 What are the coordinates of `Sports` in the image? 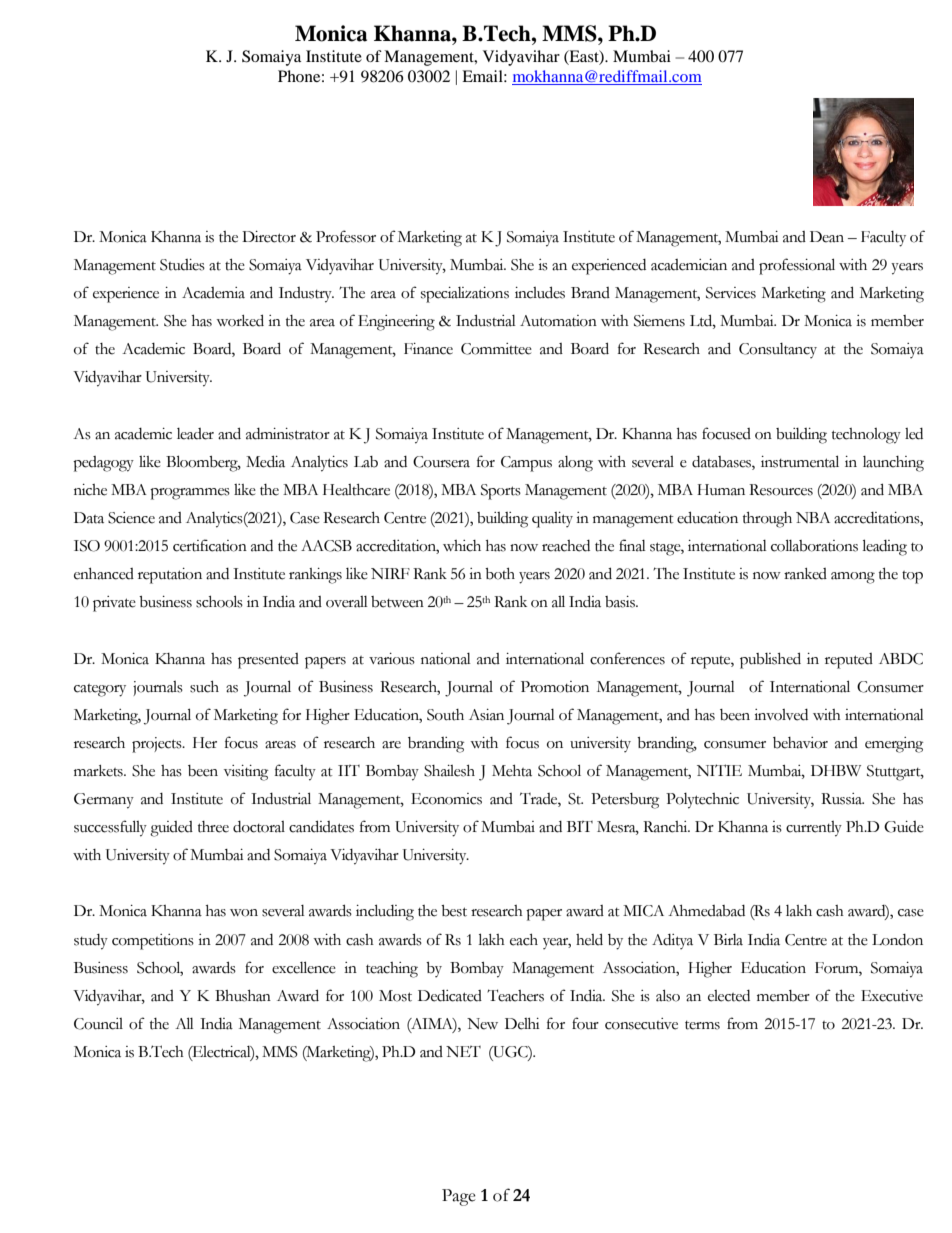 It's located at (501, 492).
